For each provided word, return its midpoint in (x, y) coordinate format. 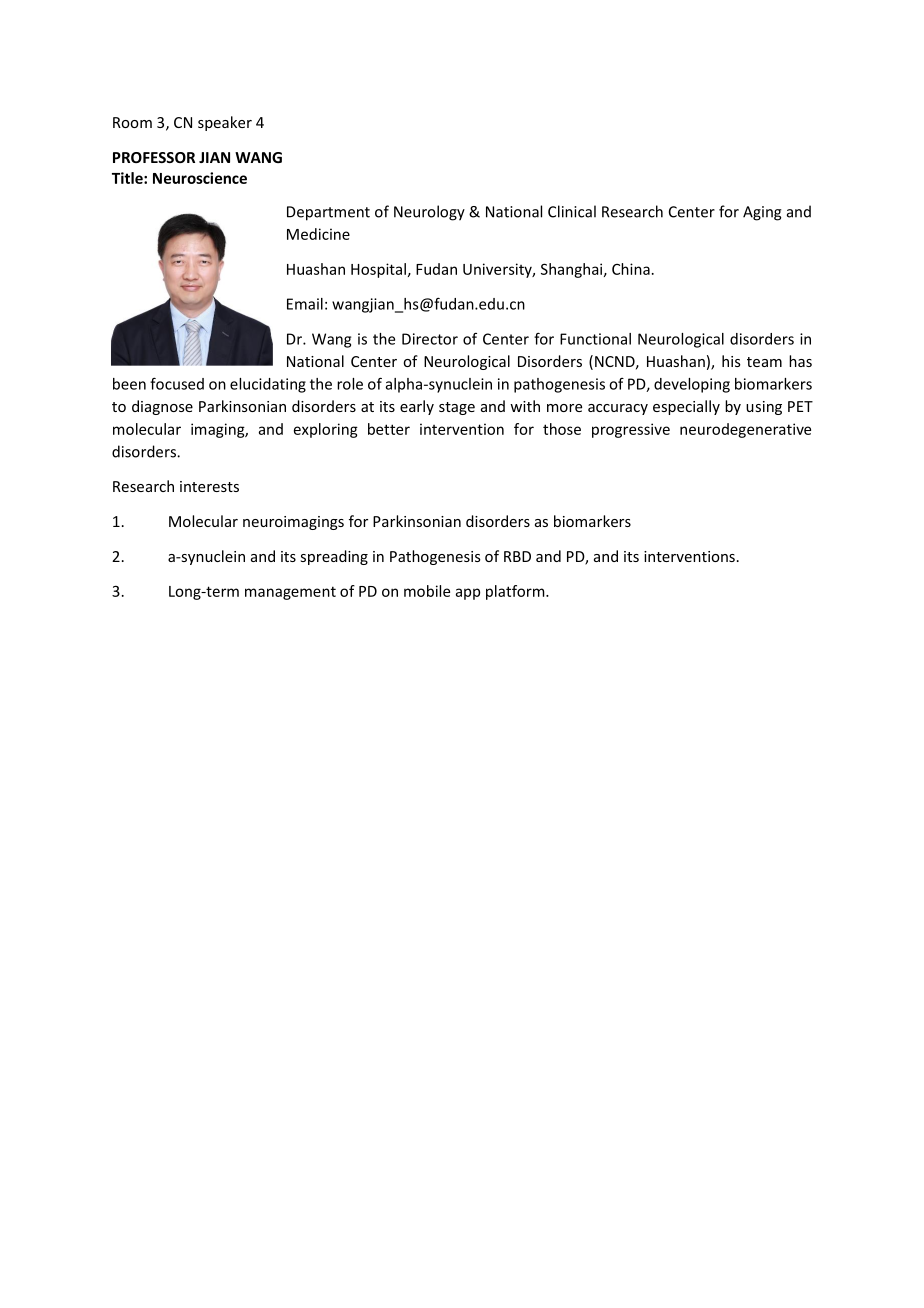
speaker (225, 123)
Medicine (318, 234)
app (468, 594)
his (731, 361)
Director (430, 339)
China (631, 269)
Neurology (429, 213)
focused (177, 383)
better (389, 429)
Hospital (378, 270)
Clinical (572, 211)
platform (516, 592)
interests (209, 486)
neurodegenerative (745, 430)
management (290, 593)
